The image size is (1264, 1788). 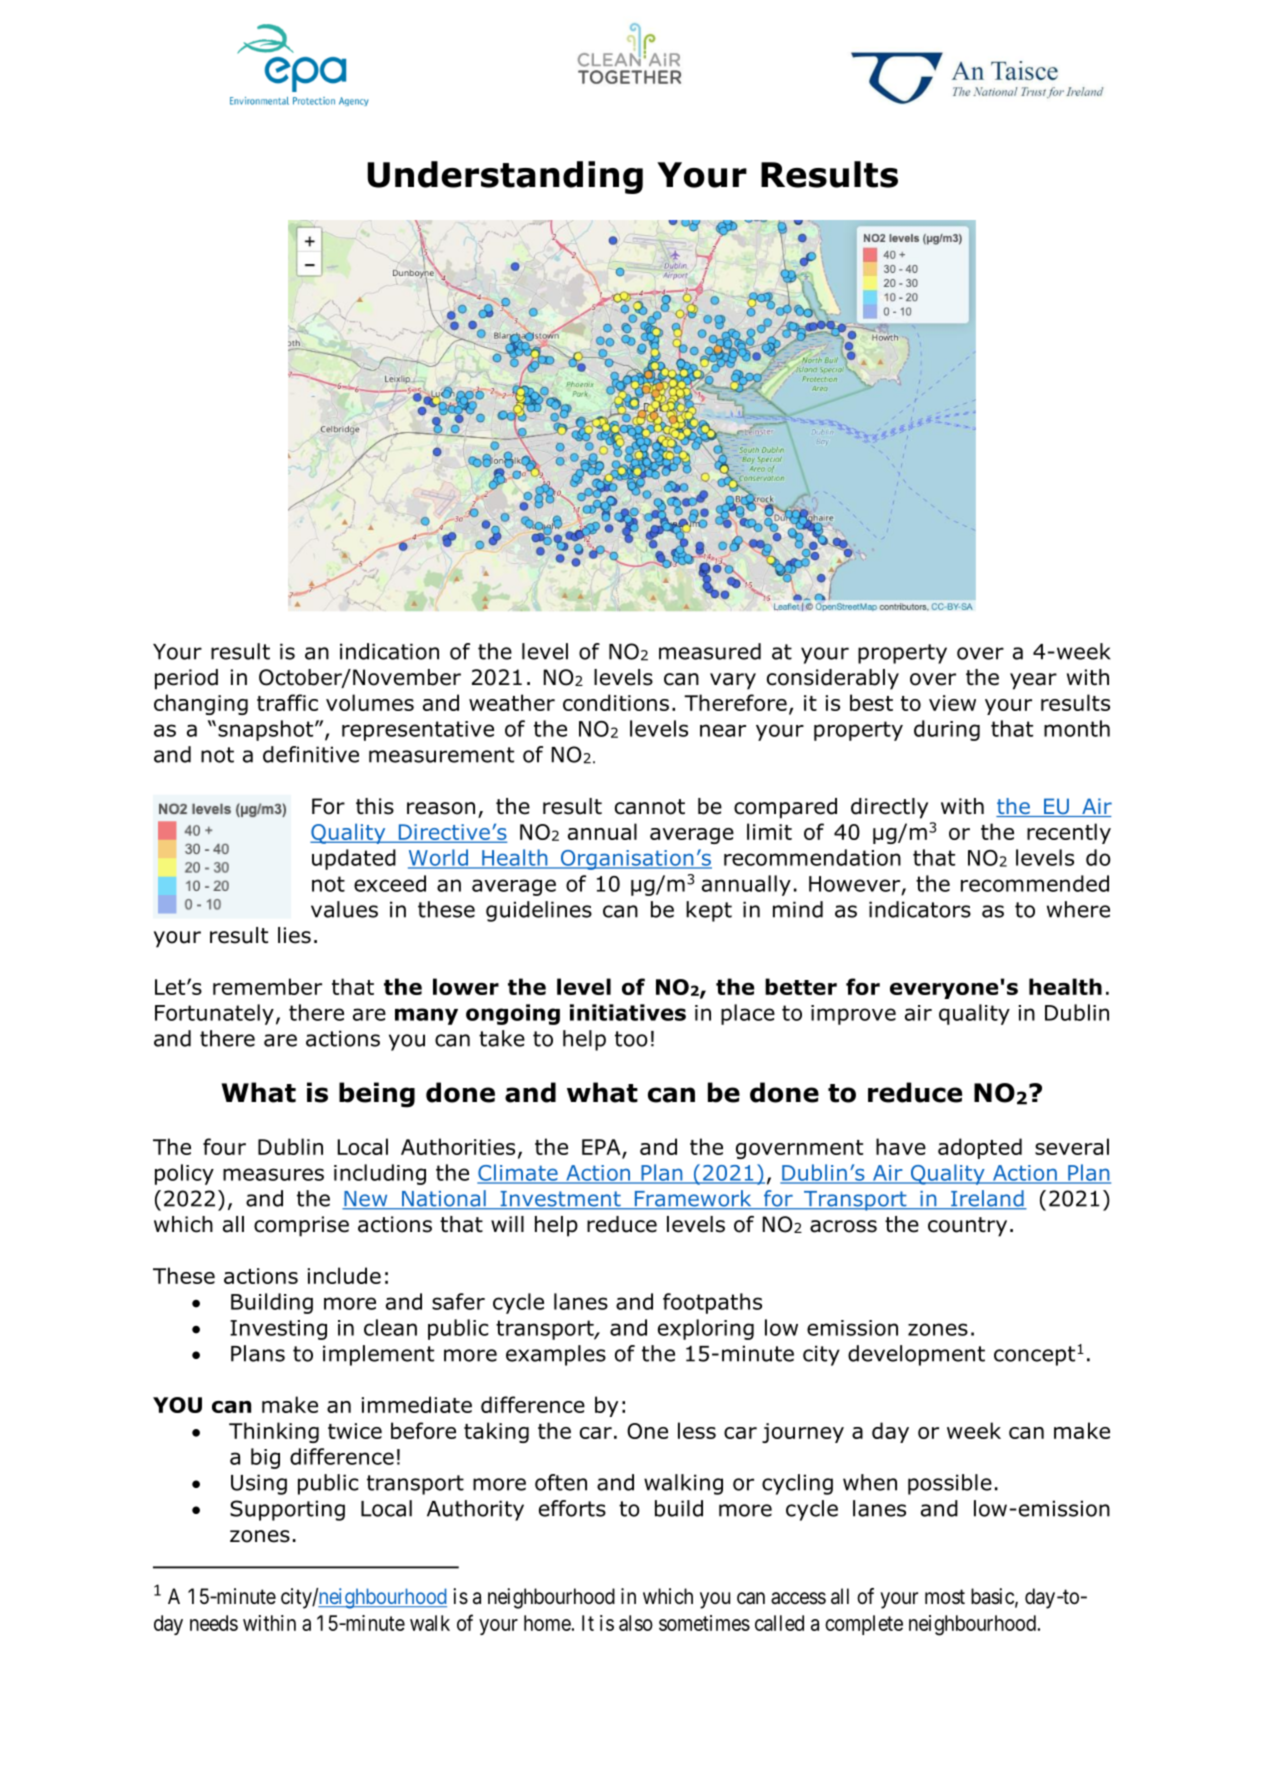 I want to click on Framework, so click(x=693, y=1199).
